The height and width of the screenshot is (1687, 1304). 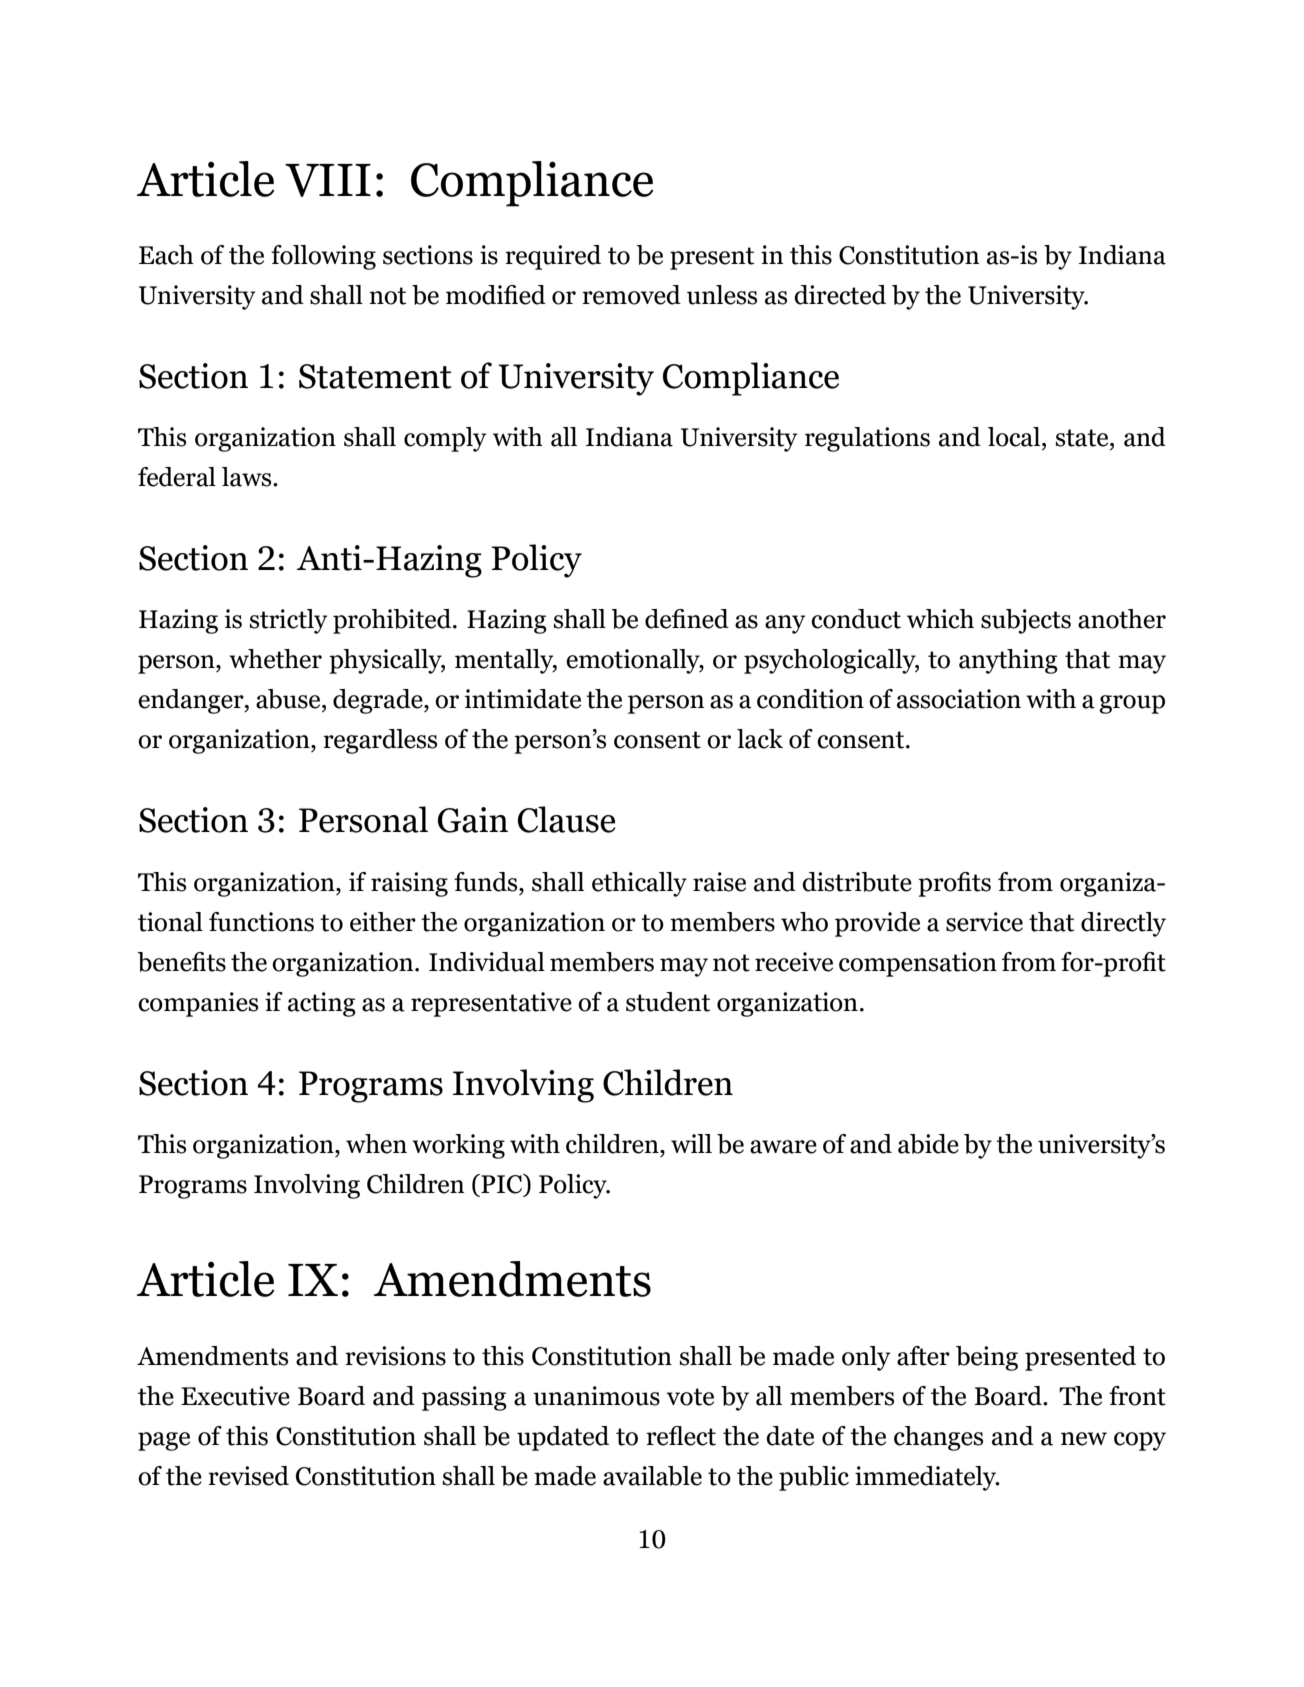 I want to click on raising, so click(x=409, y=884).
